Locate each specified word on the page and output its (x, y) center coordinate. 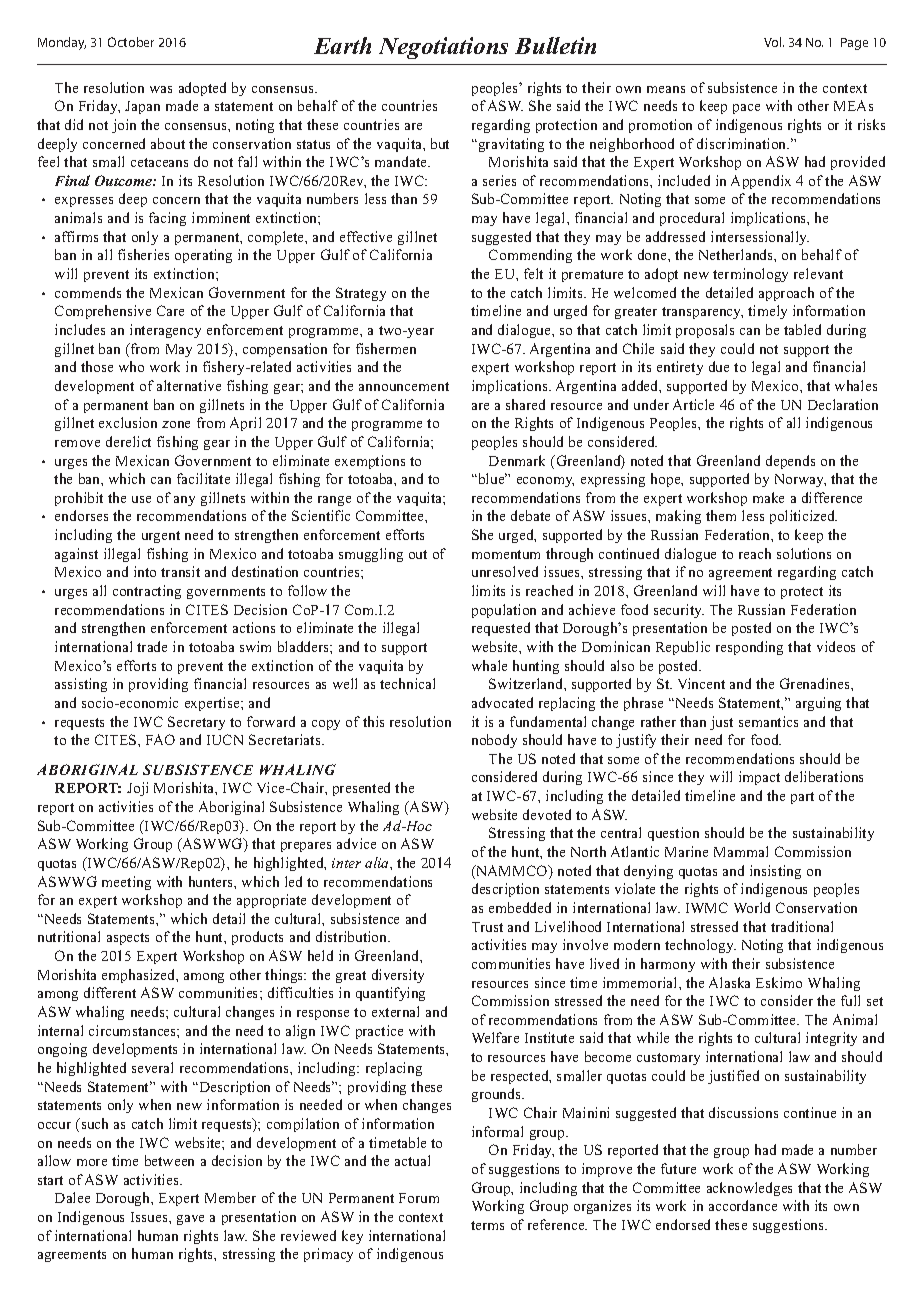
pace (746, 109)
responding (749, 648)
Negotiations (443, 48)
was (161, 89)
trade (152, 646)
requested (501, 629)
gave (190, 1220)
